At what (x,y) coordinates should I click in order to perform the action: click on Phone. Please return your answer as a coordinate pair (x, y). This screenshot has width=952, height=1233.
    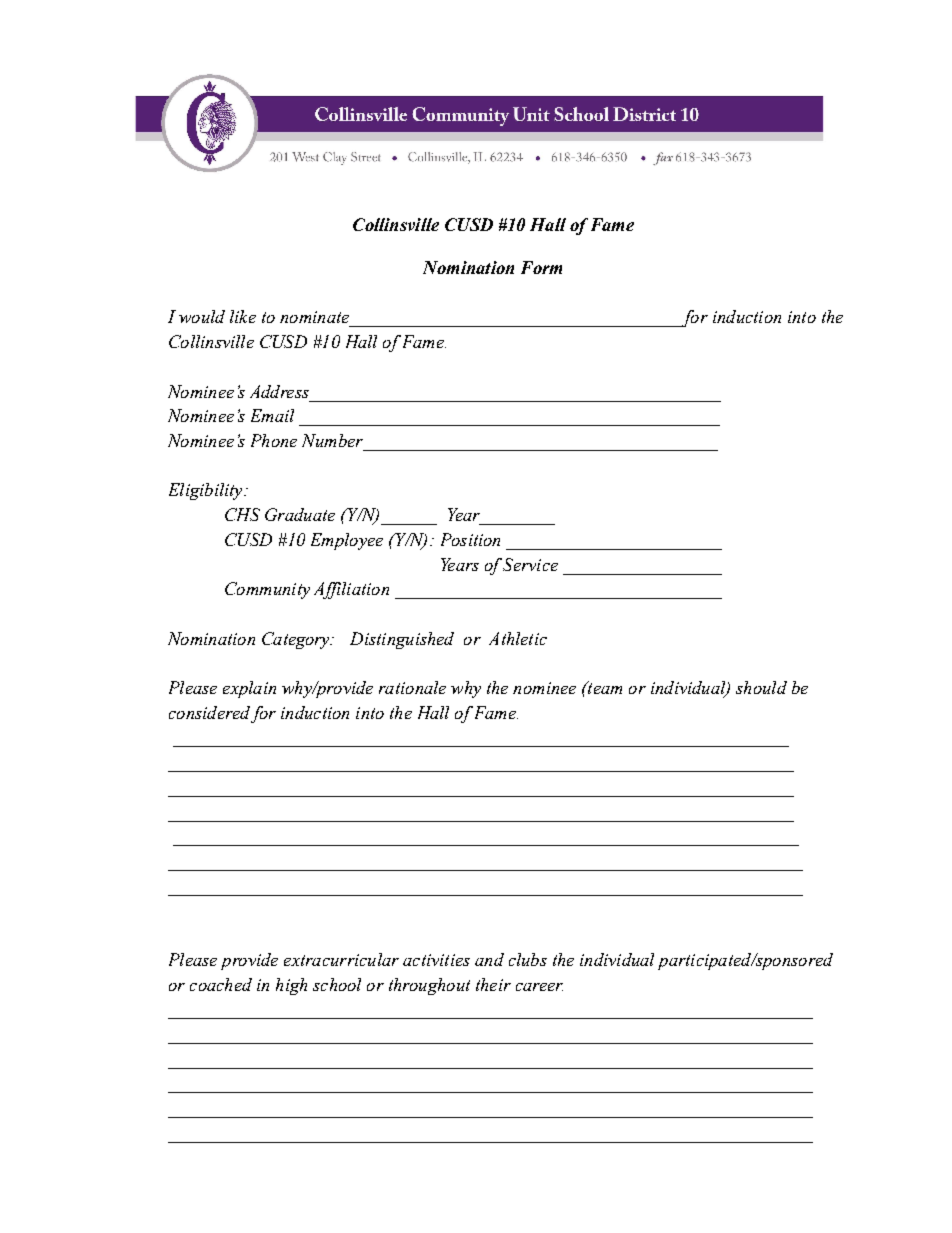
    Looking at the image, I should click on (274, 440).
